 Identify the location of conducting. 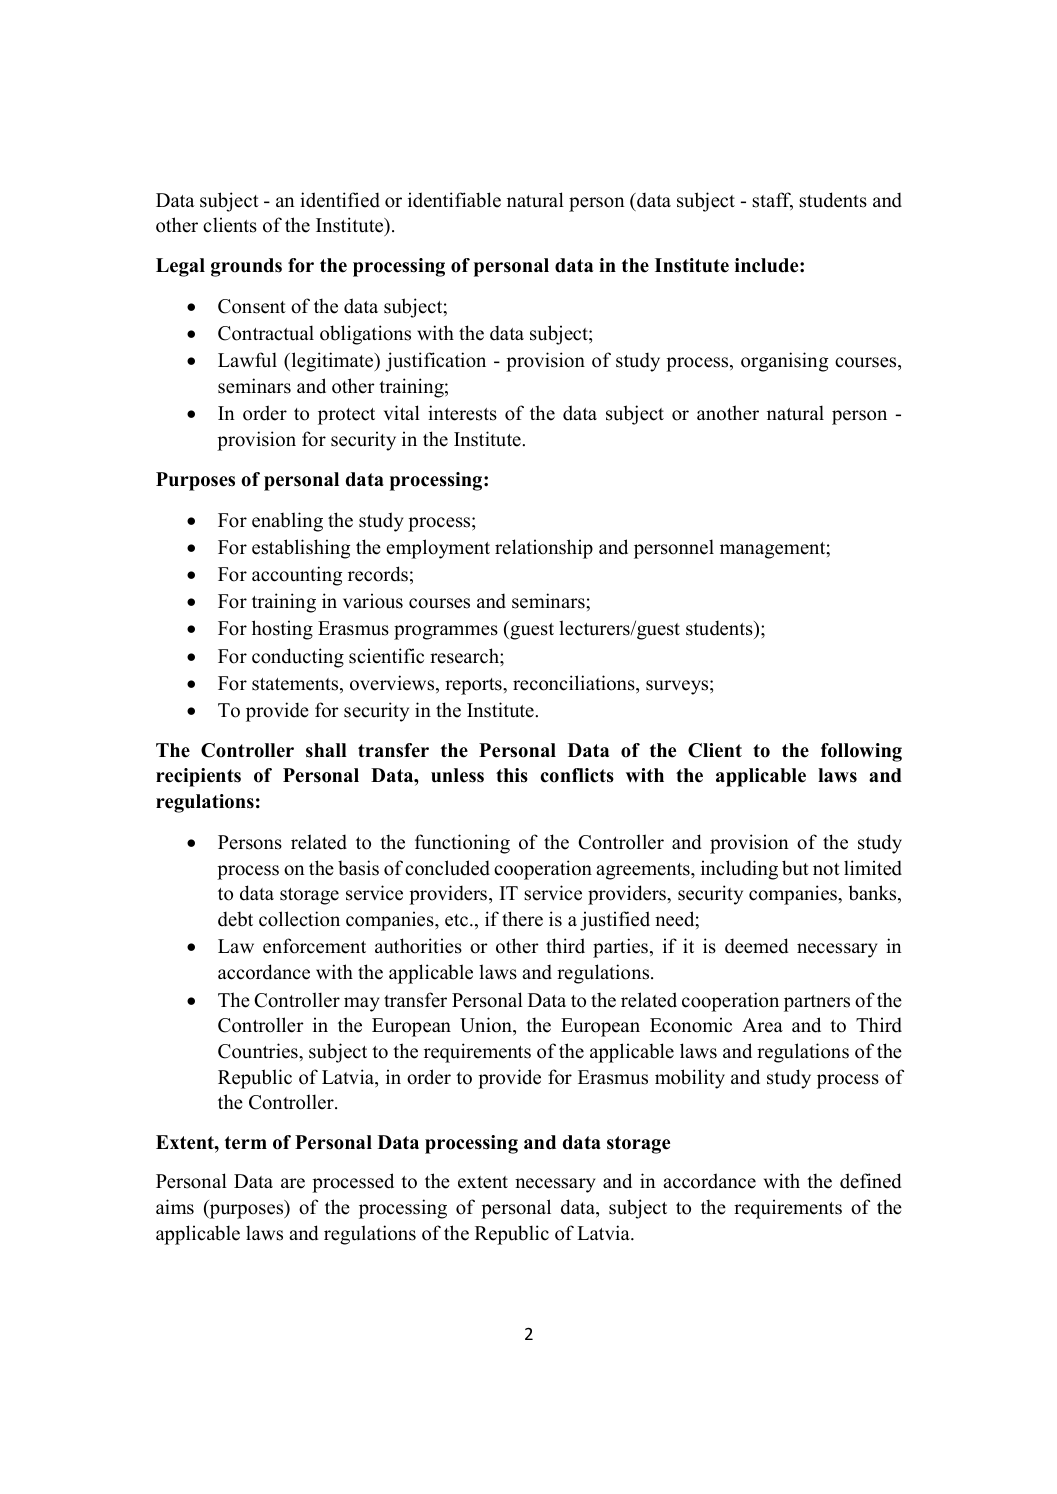
(298, 658).
